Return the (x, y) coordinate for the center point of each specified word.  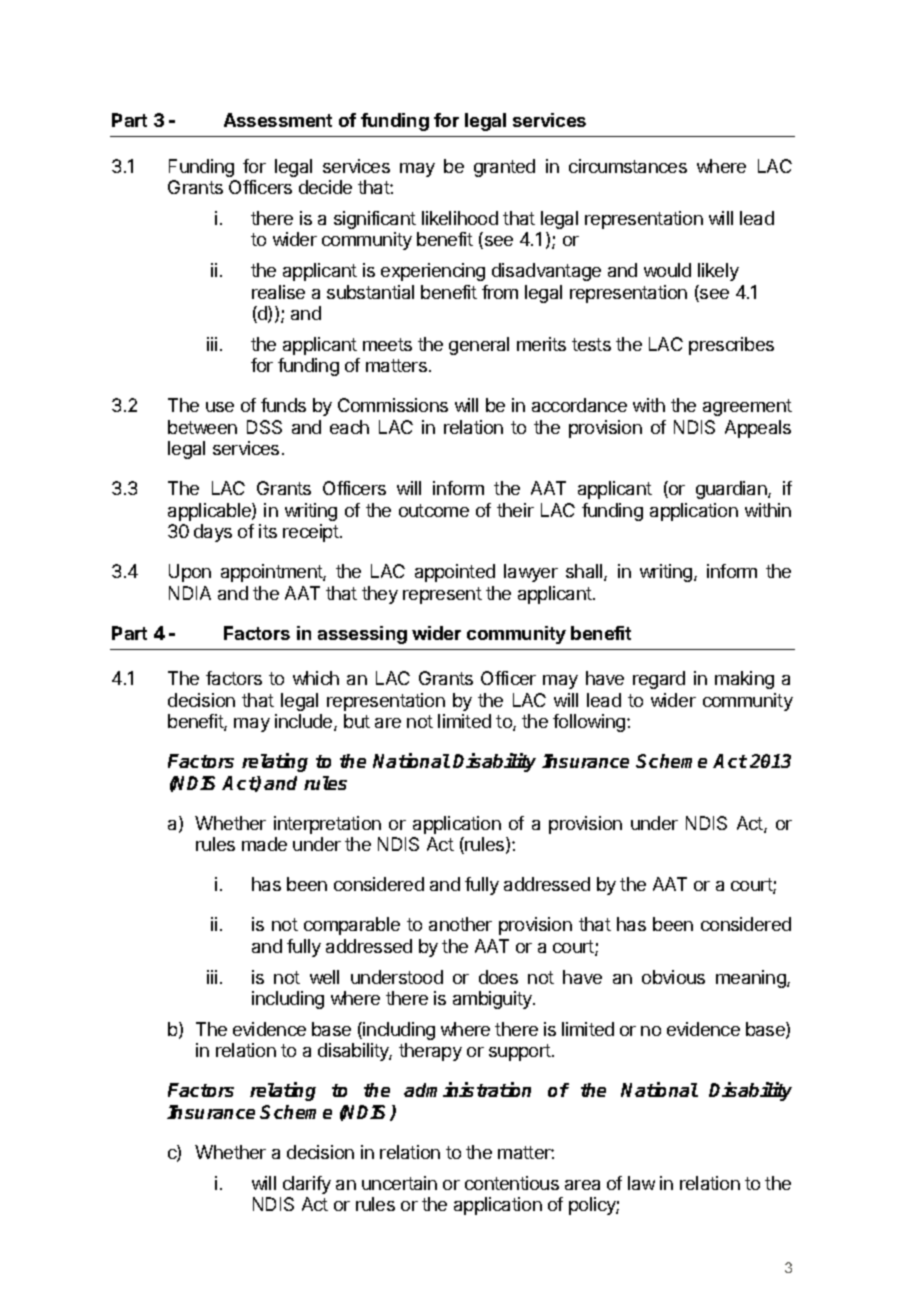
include (305, 722)
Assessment (278, 120)
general (479, 346)
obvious (673, 977)
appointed (455, 573)
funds (283, 405)
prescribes (731, 346)
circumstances (628, 166)
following (589, 723)
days (213, 533)
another (460, 924)
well (324, 977)
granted (504, 168)
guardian (732, 490)
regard (659, 680)
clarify (307, 1185)
